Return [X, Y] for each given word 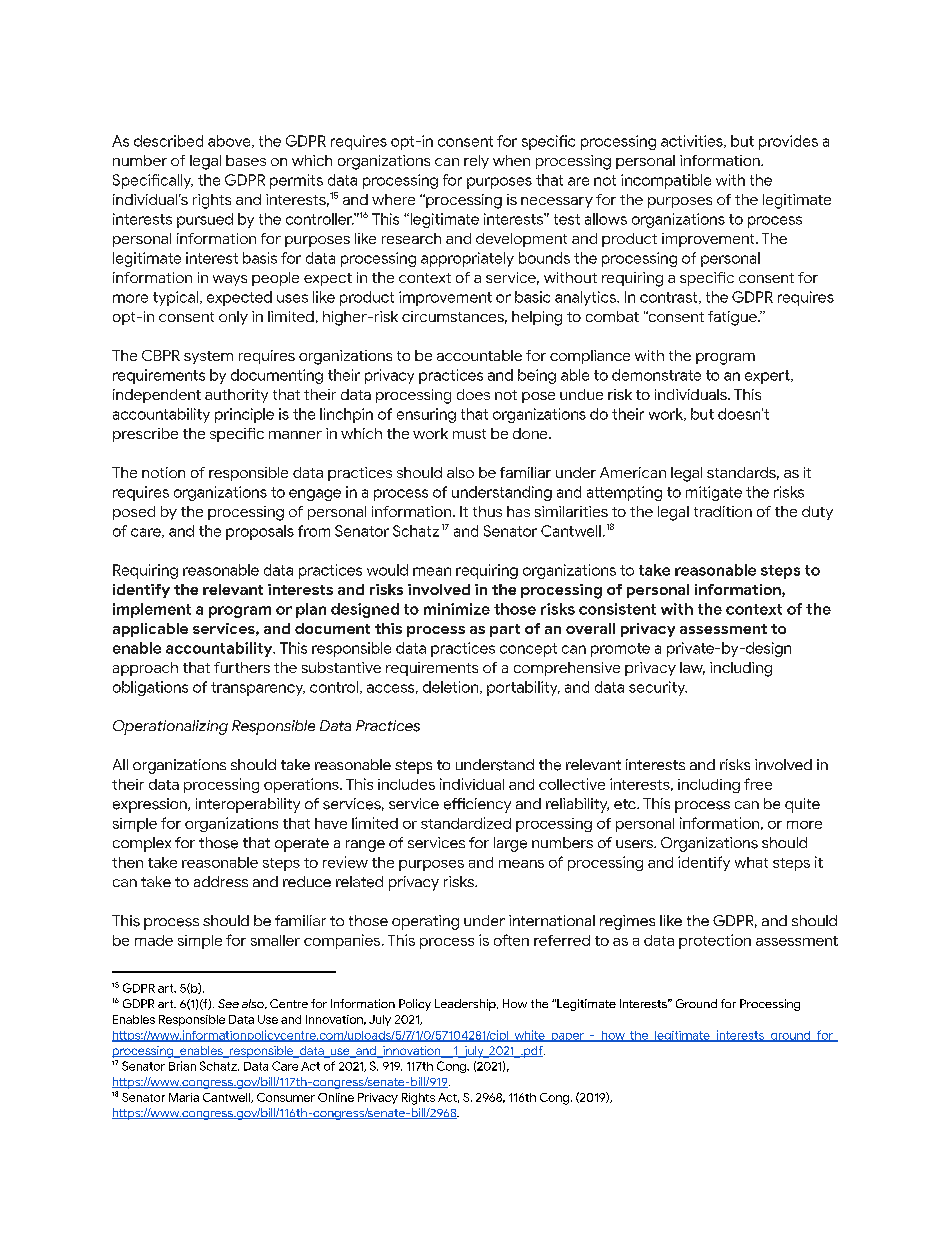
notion [163, 472]
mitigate [714, 493]
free [758, 784]
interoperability [248, 805]
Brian [182, 1066]
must [469, 434]
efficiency [477, 805]
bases [246, 160]
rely [476, 162]
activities [693, 141]
